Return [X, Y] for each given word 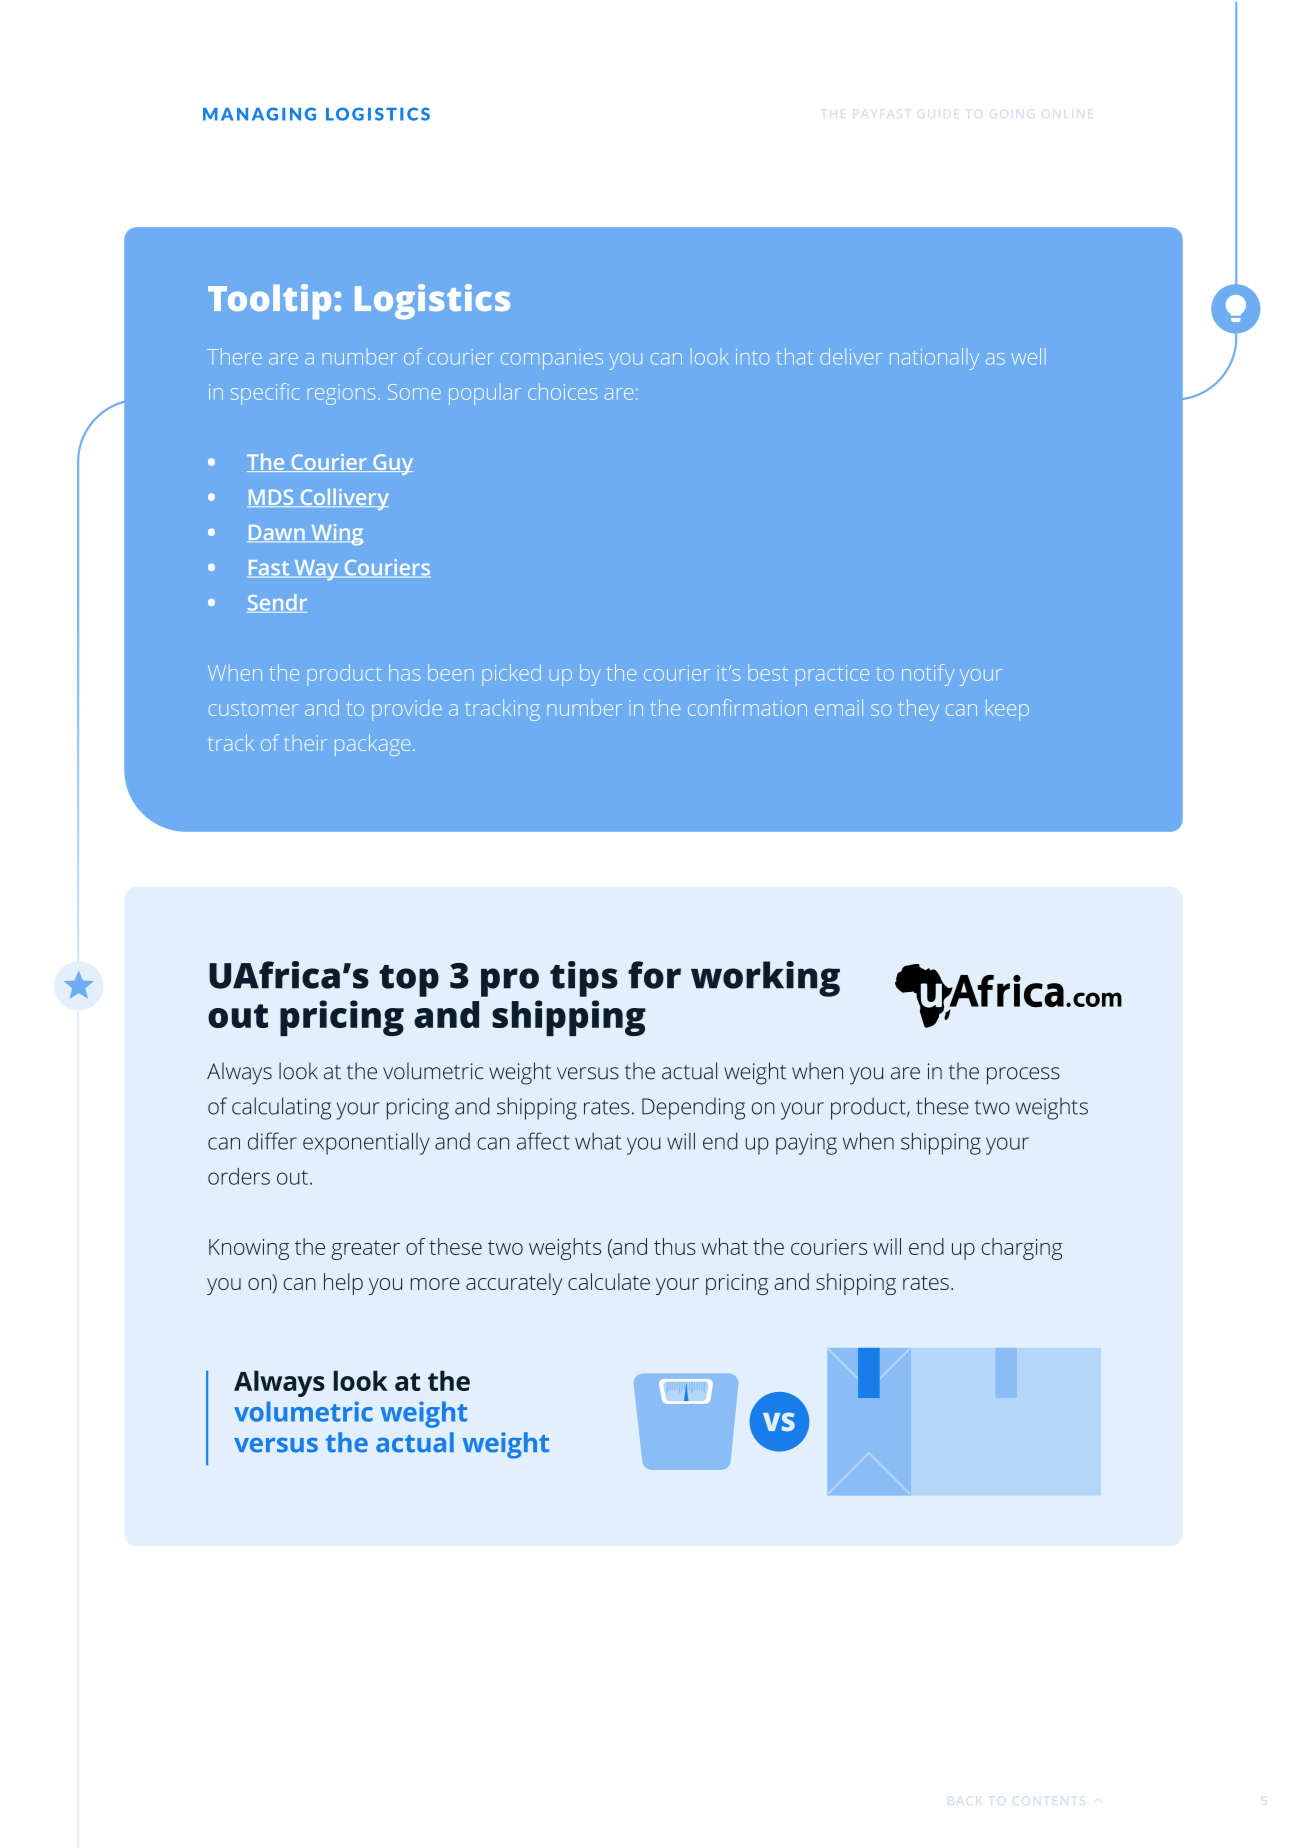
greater [365, 1250]
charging [1022, 1249]
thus [675, 1246]
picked [511, 675]
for [654, 975]
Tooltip [269, 301]
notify [928, 675]
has [404, 672]
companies [552, 359]
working [765, 979]
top [409, 981]
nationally [934, 359]
